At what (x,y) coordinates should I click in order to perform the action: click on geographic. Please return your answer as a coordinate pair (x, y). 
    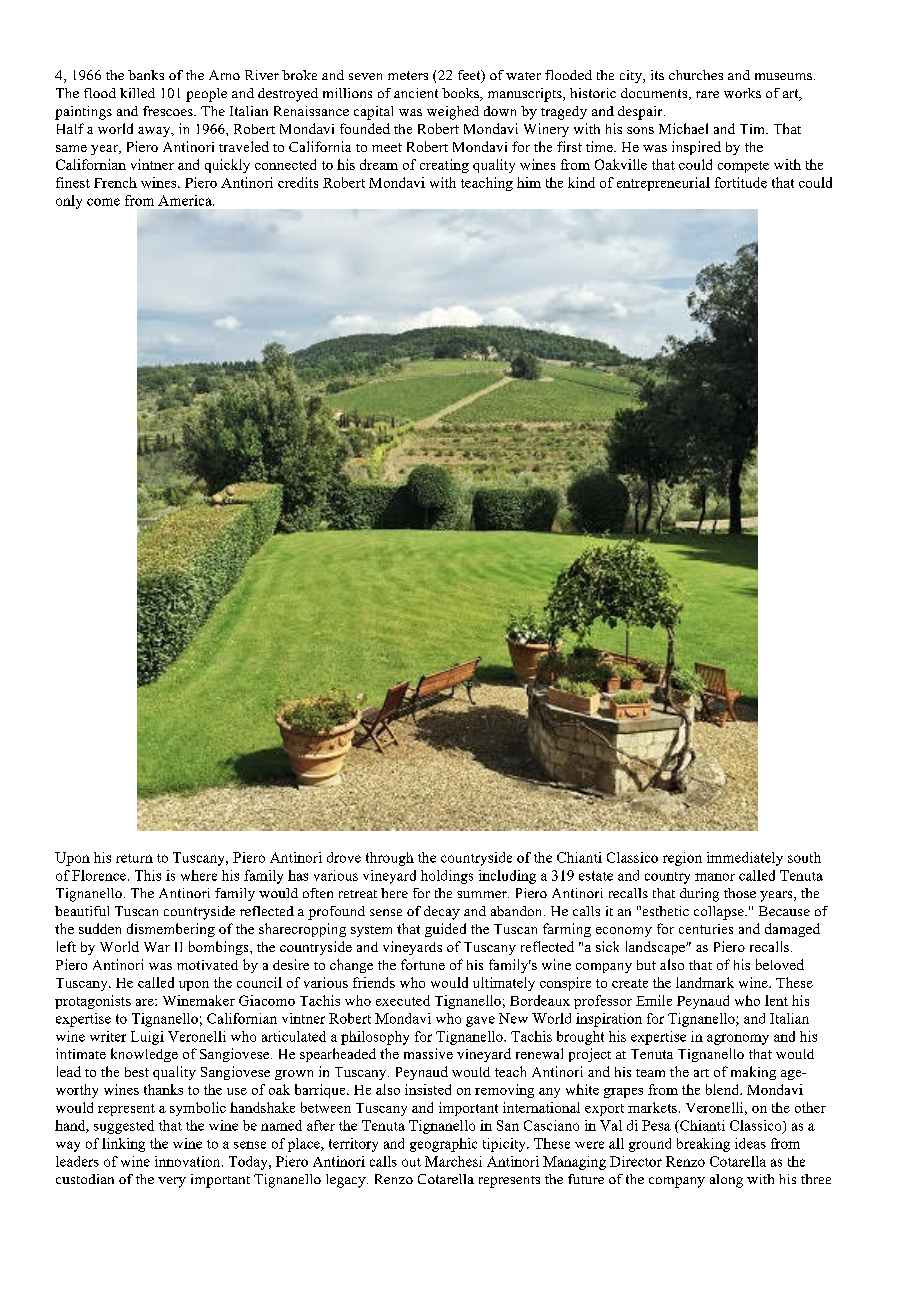
    Looking at the image, I should click on (443, 1145).
